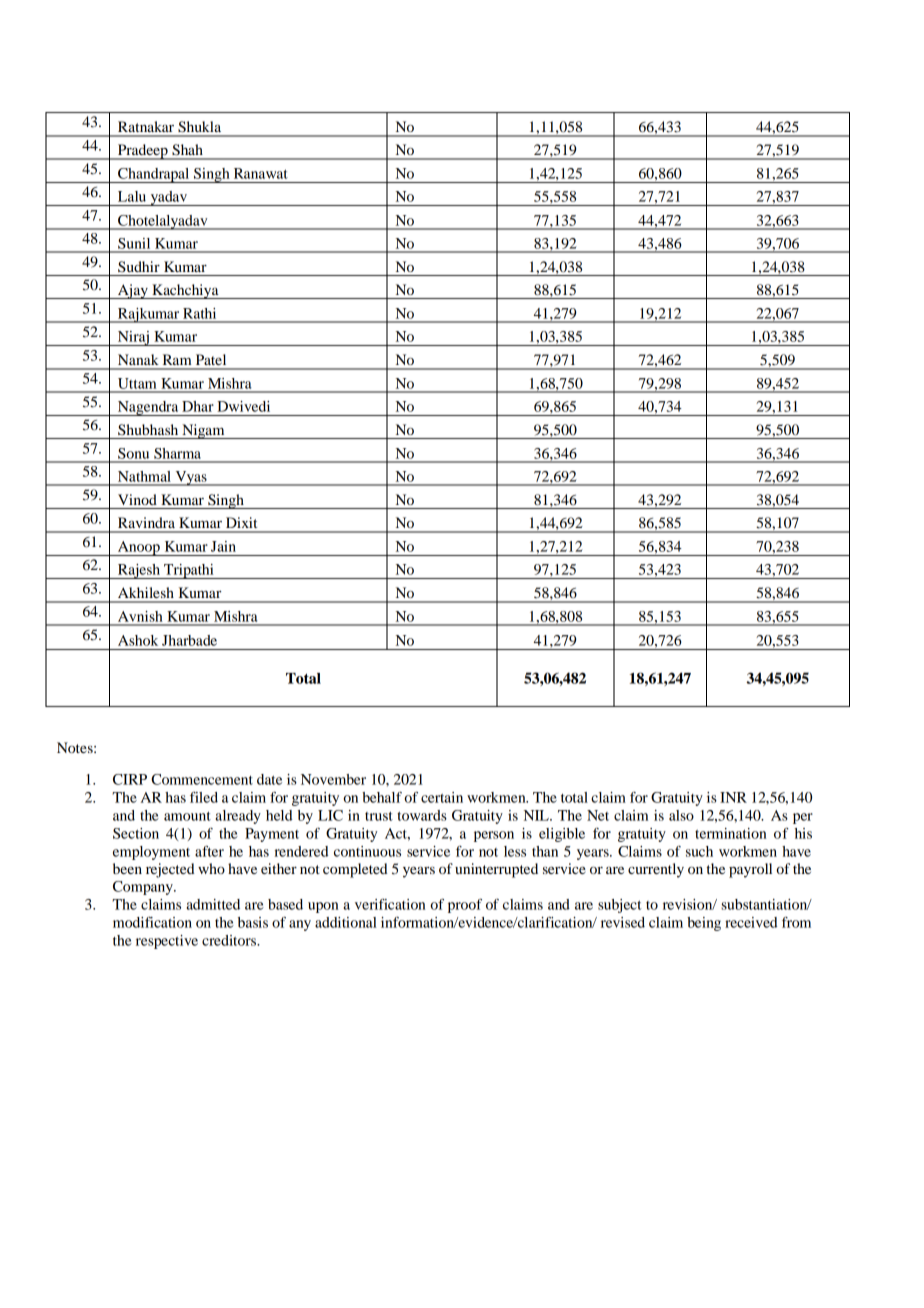 Image resolution: width=924 pixels, height=1308 pixels. Describe the element at coordinates (203, 431) in the screenshot. I see `Nigam` at that location.
